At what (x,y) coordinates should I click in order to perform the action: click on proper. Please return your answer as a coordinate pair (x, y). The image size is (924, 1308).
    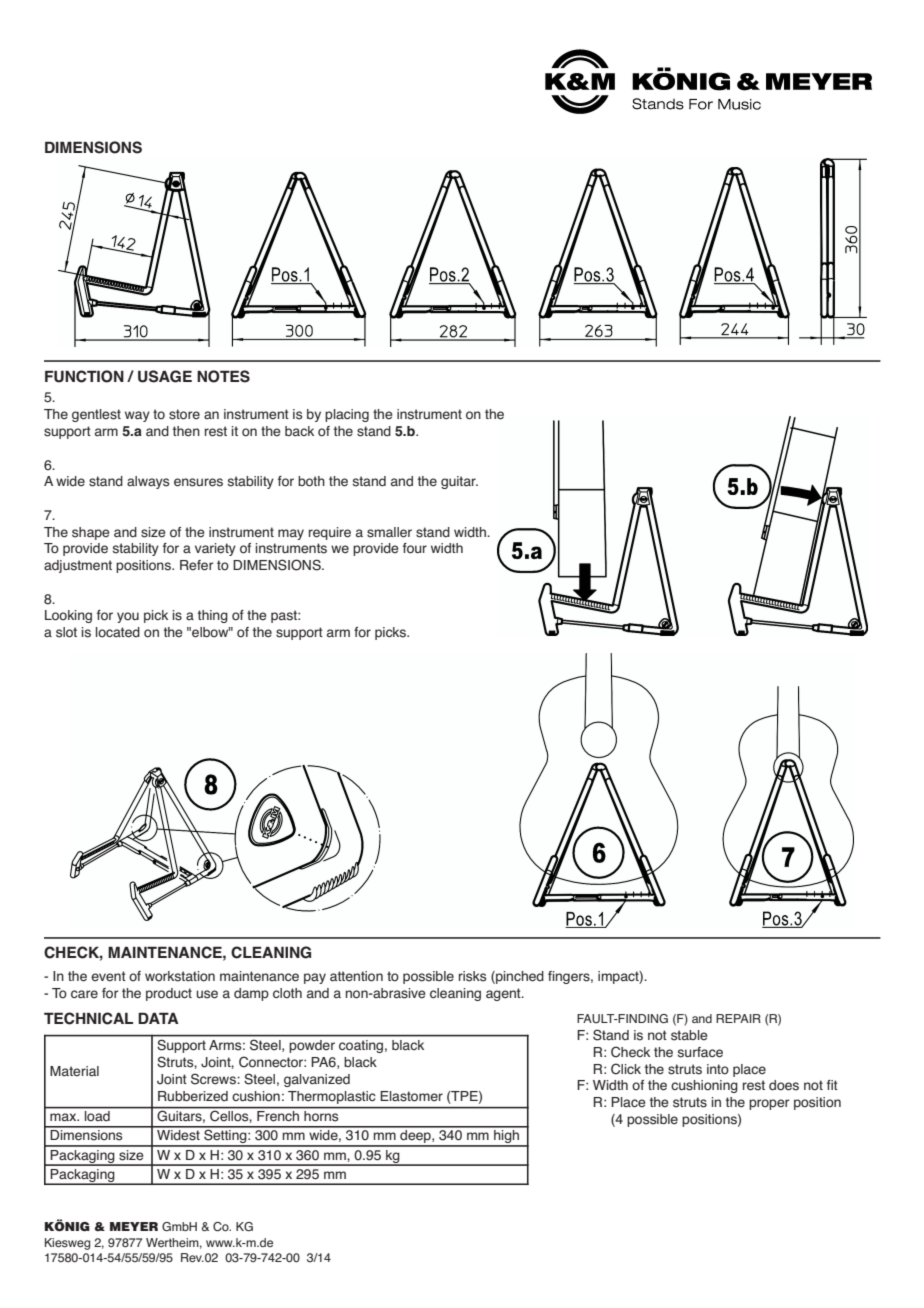
    Looking at the image, I should click on (769, 1104).
